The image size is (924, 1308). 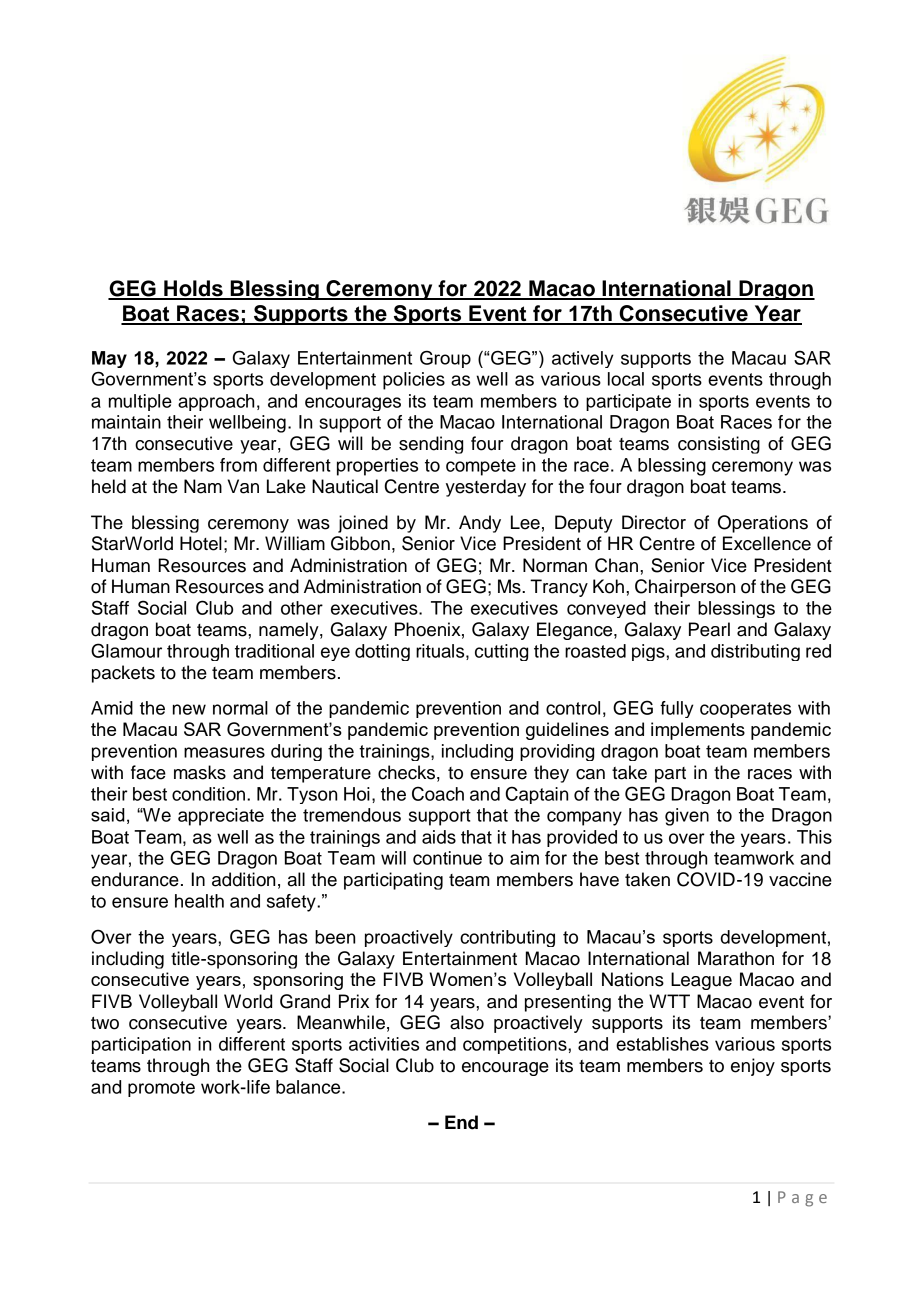 What do you see at coordinates (445, 359) in the page?
I see `Group` at bounding box center [445, 359].
